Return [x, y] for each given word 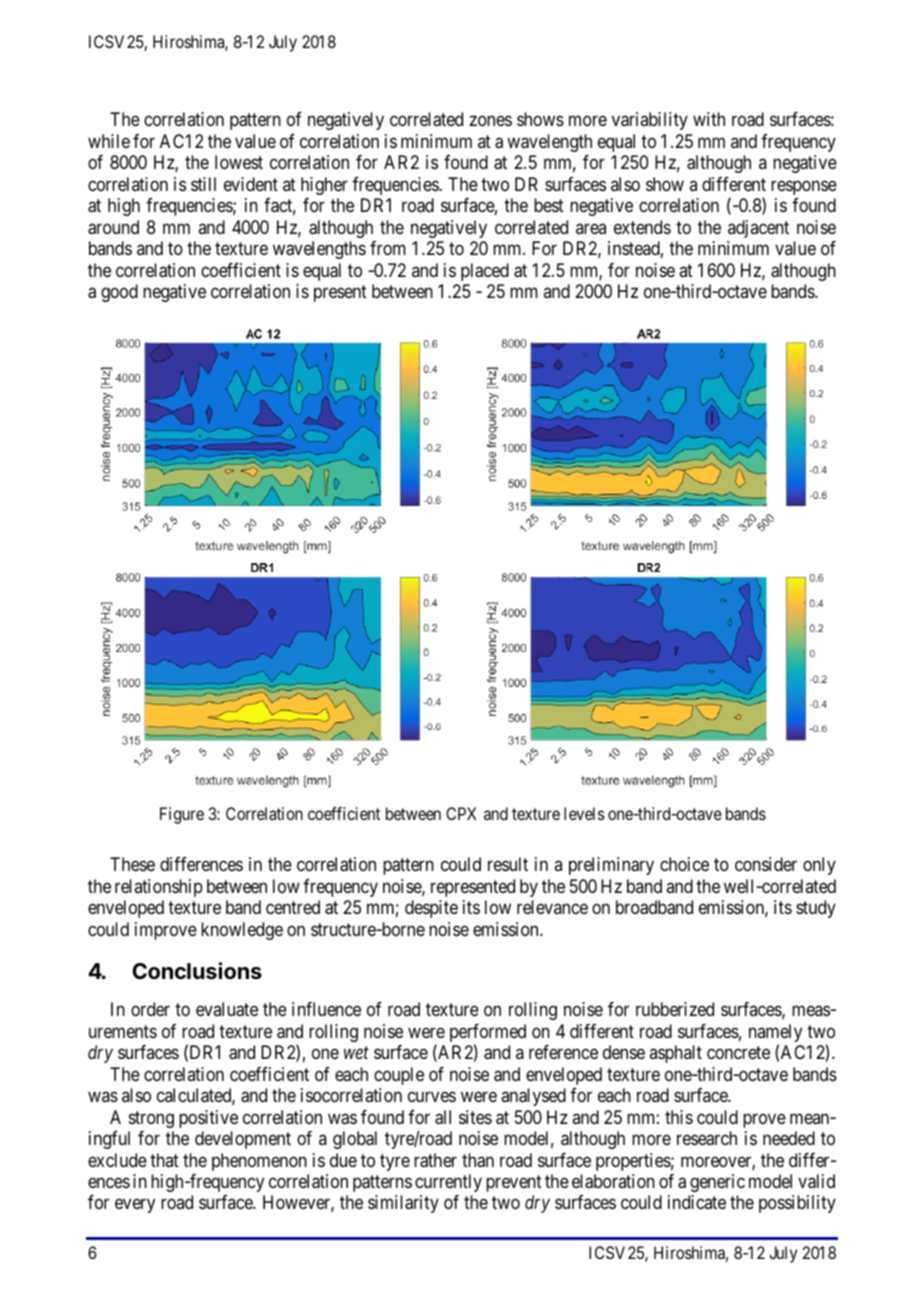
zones [490, 121]
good [119, 293]
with [709, 119]
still [203, 184]
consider [766, 864]
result [508, 864]
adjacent [758, 229]
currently [448, 1183]
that [164, 1160]
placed [485, 272]
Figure [182, 815]
